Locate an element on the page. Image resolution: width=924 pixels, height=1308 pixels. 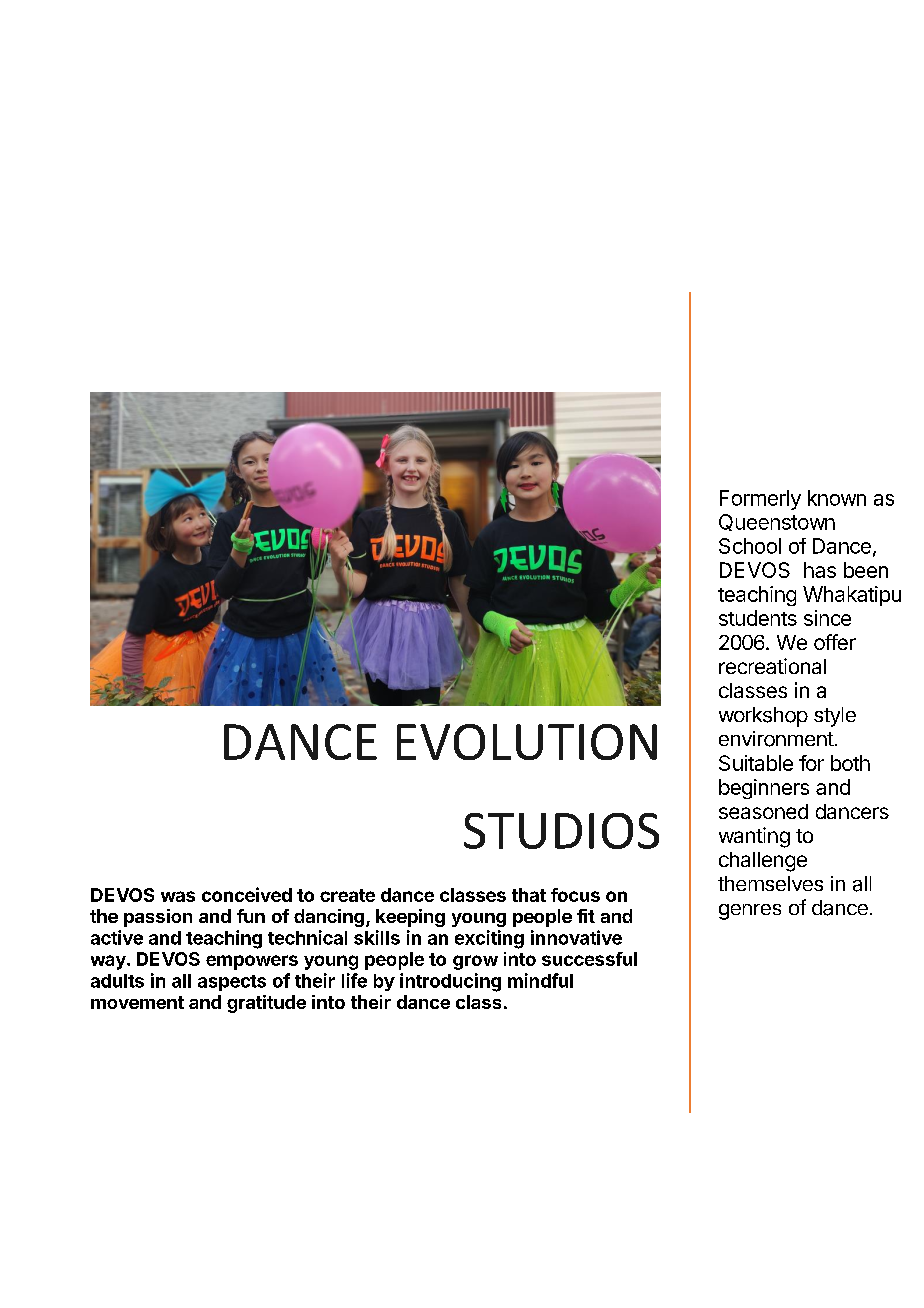
School is located at coordinates (750, 546).
